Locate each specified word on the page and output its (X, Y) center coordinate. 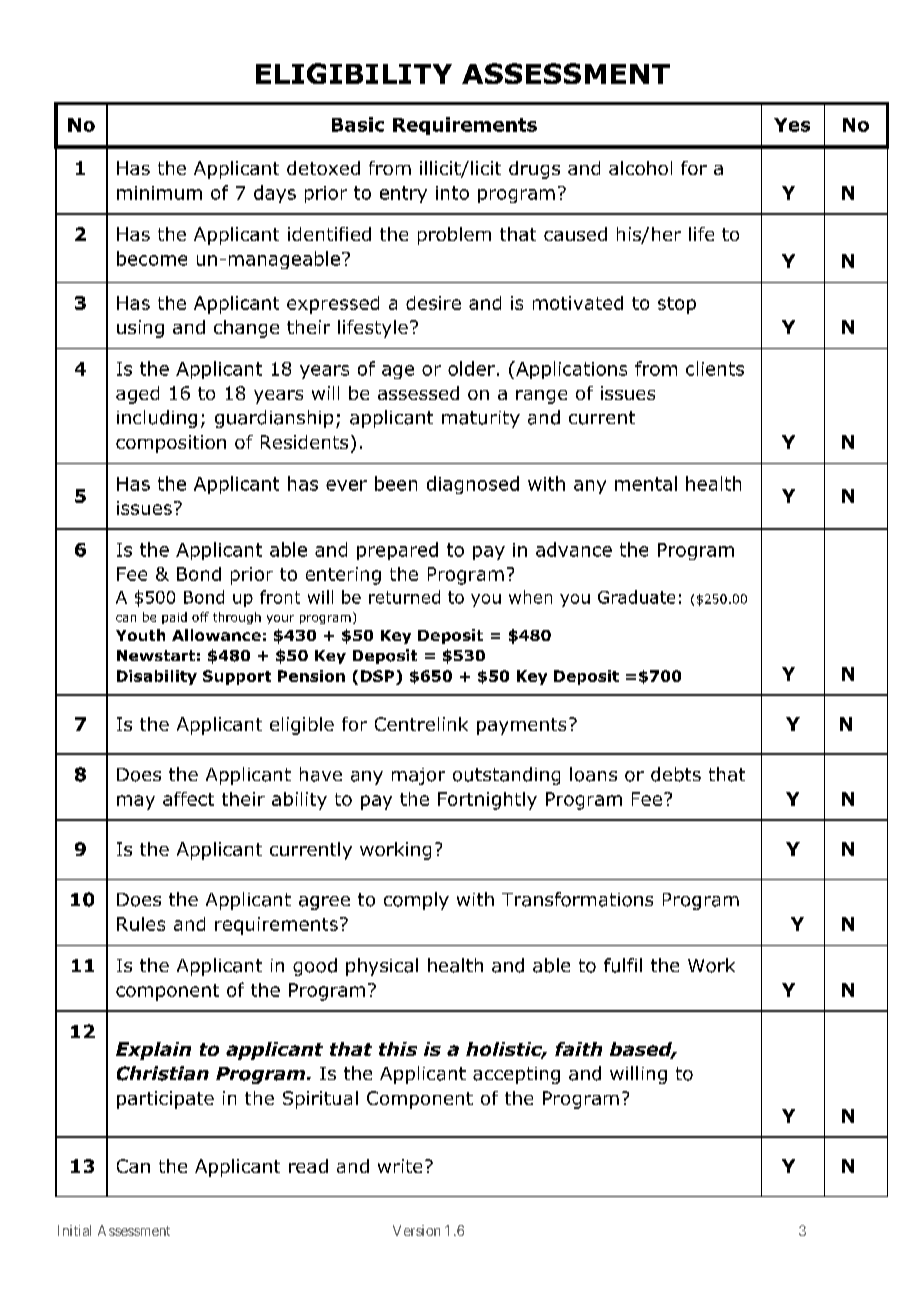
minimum (159, 193)
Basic (358, 124)
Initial (74, 1230)
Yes (792, 125)
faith (578, 1049)
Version (416, 1230)
